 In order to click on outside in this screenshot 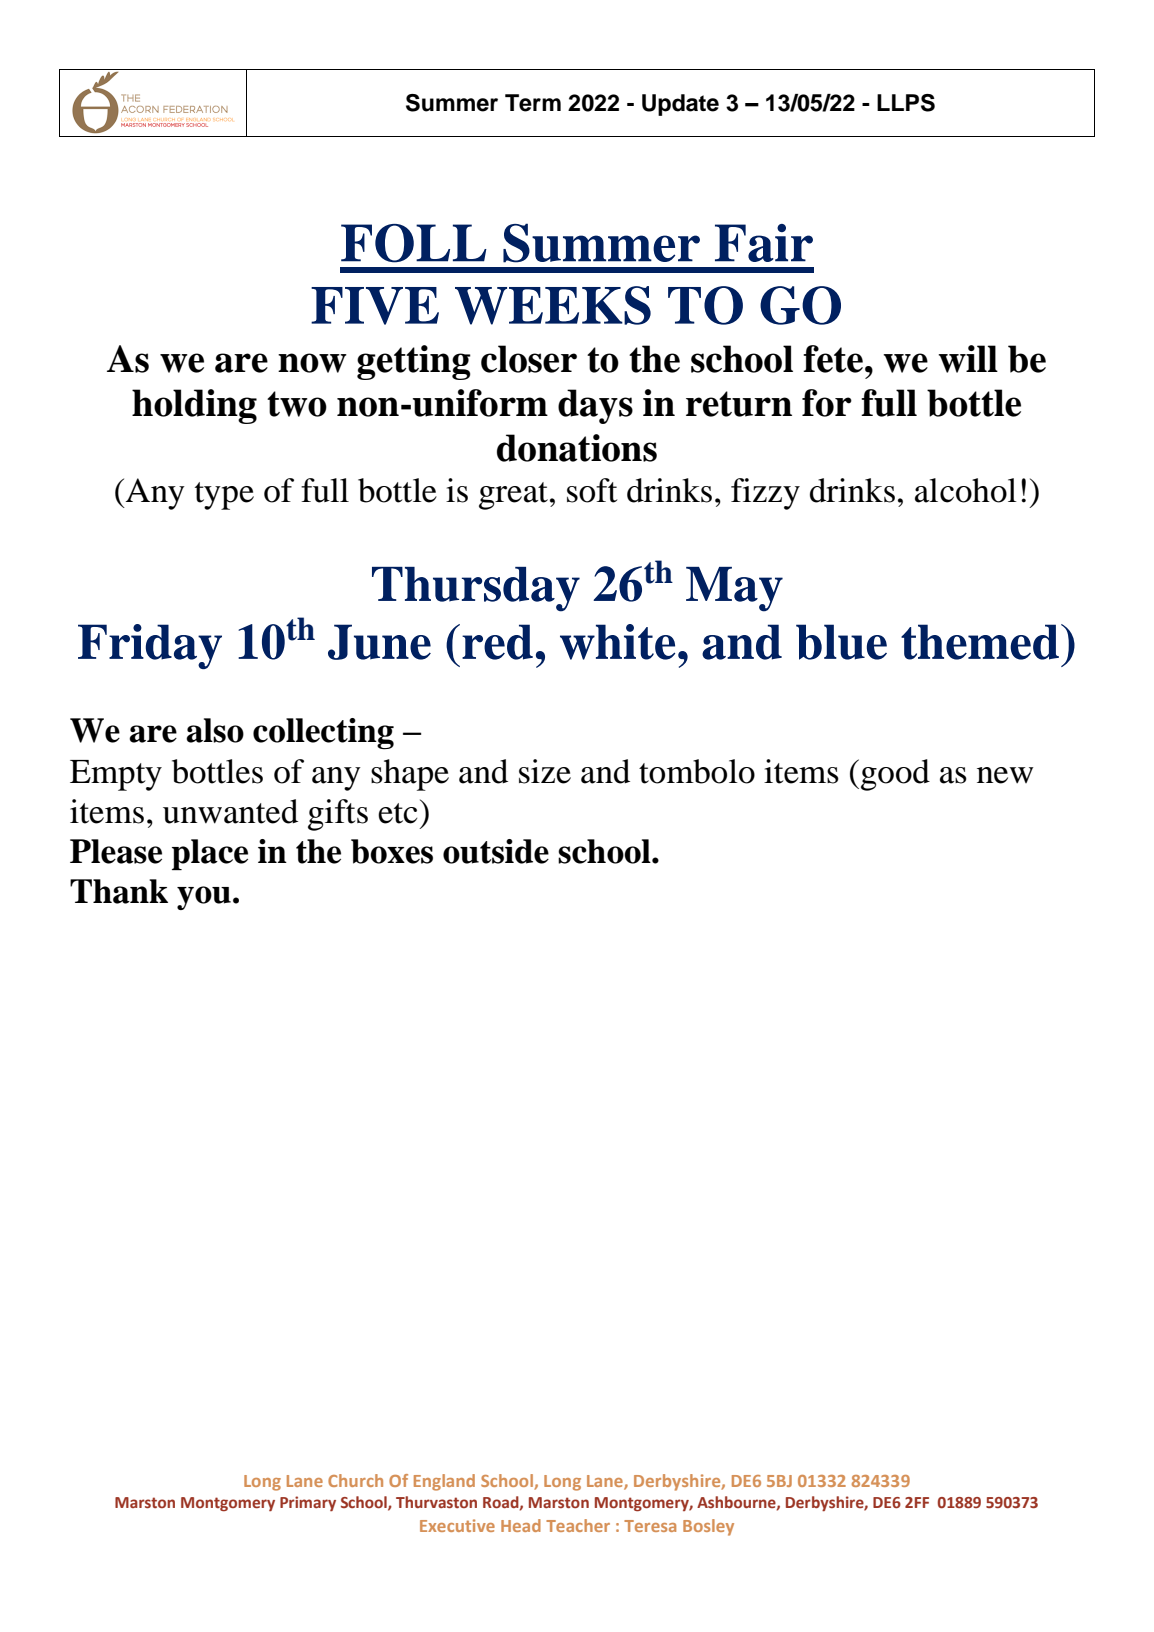, I will do `click(496, 851)`.
